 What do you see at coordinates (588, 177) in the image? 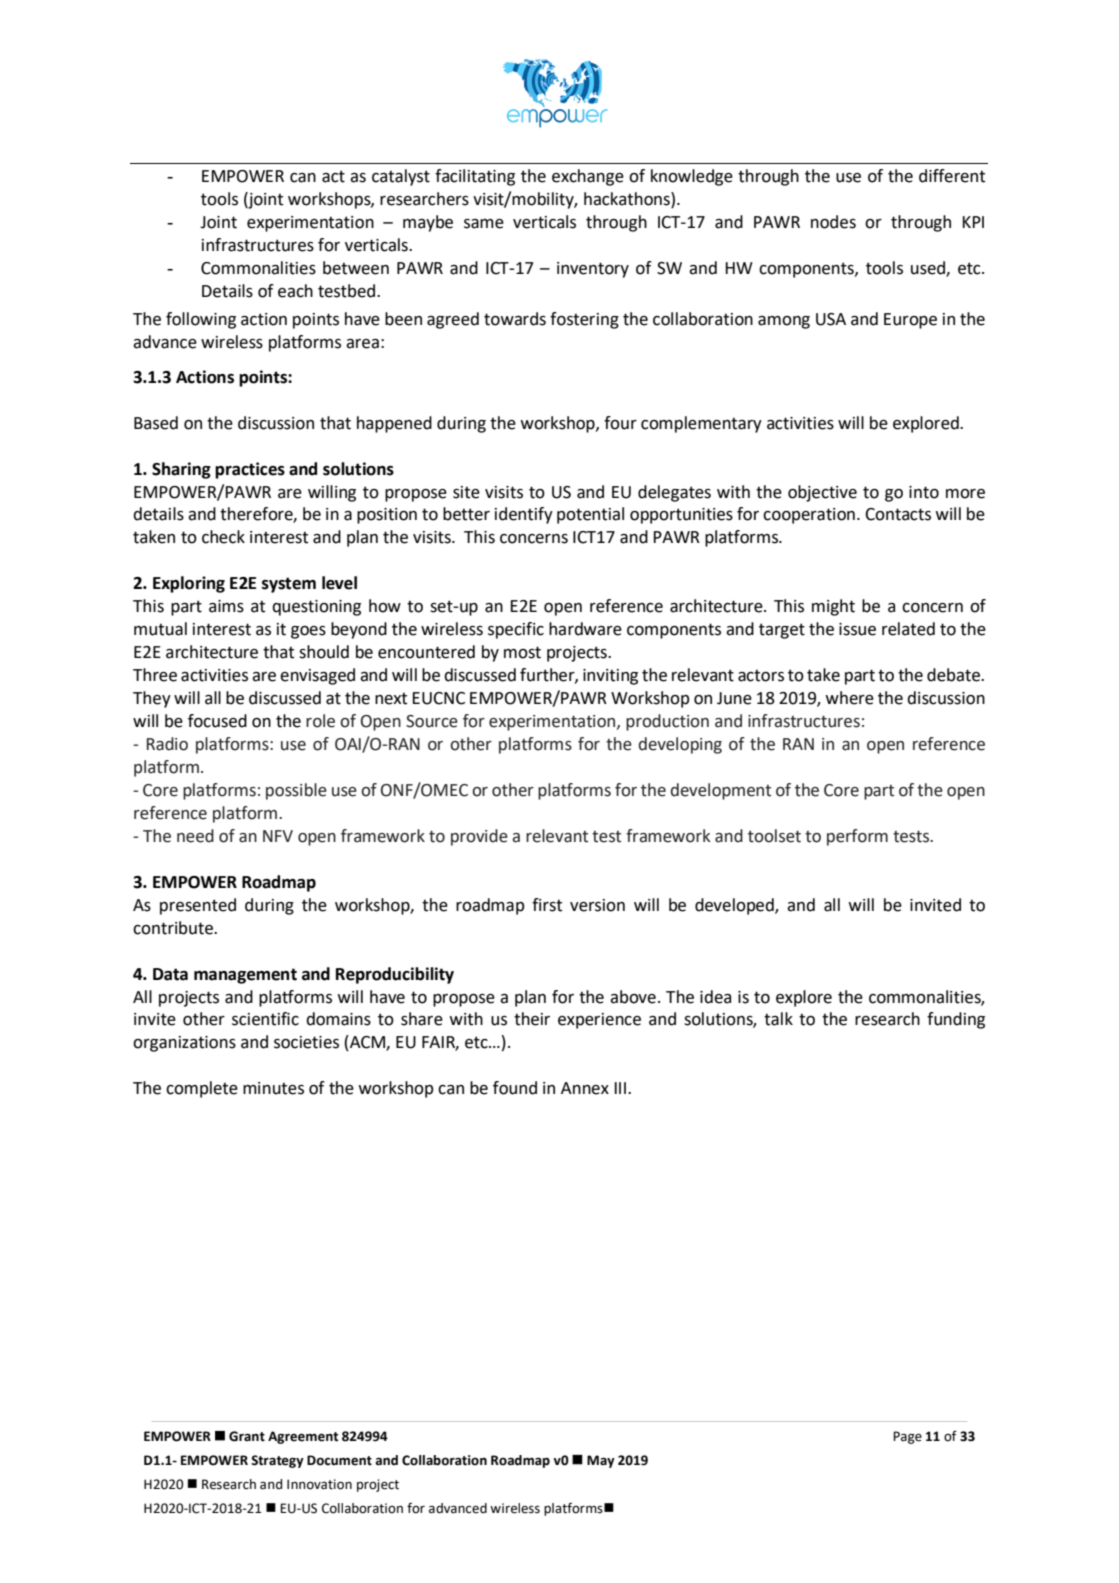
I see `exchange` at bounding box center [588, 177].
